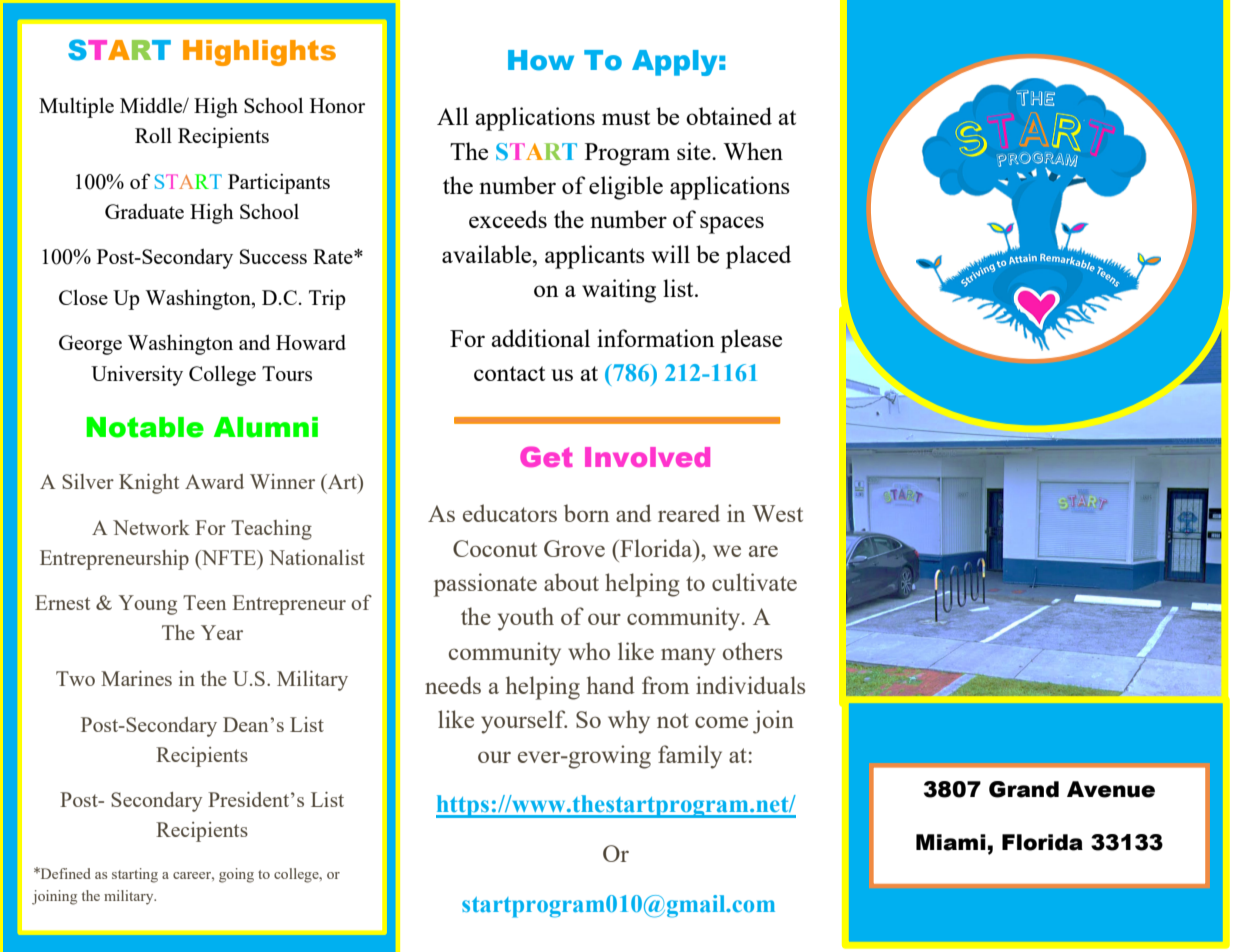 This image has height=952, width=1233. I want to click on going, so click(236, 875).
